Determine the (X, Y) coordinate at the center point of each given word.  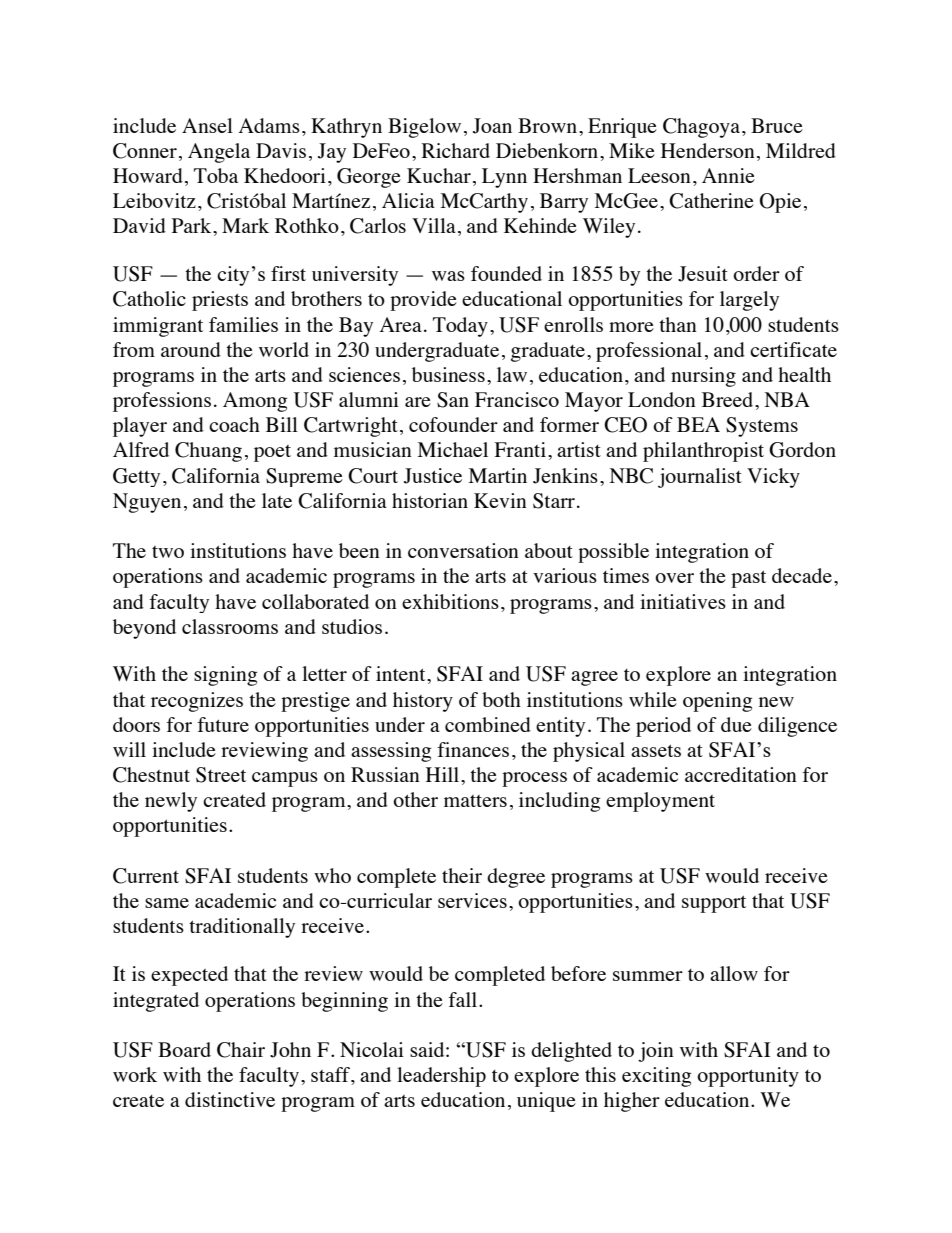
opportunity (748, 1077)
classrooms (230, 626)
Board (184, 1049)
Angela (219, 153)
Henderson (708, 150)
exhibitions (450, 601)
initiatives (683, 601)
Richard (455, 150)
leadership (441, 1077)
